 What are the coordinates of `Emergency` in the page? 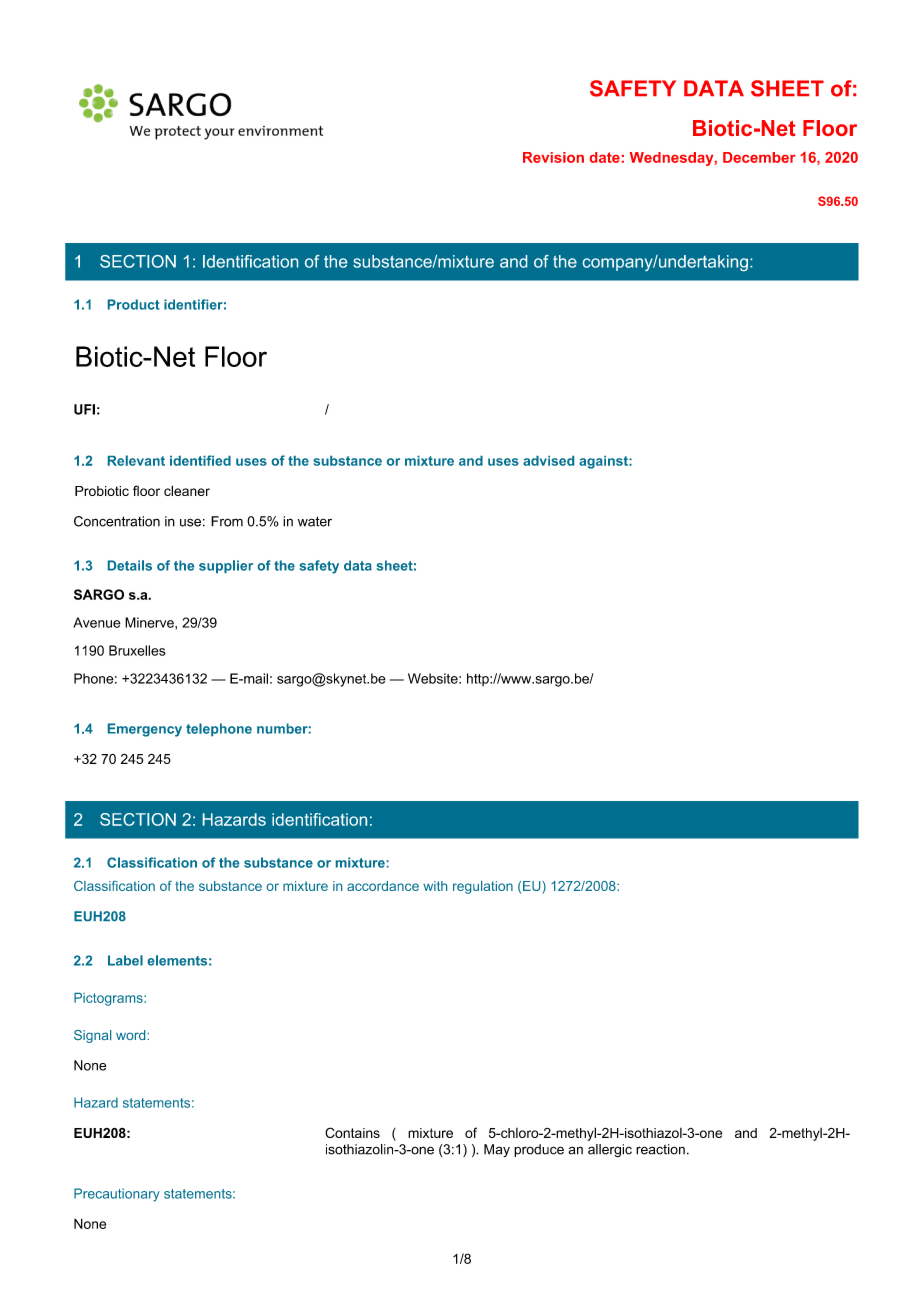 It's located at (145, 730).
